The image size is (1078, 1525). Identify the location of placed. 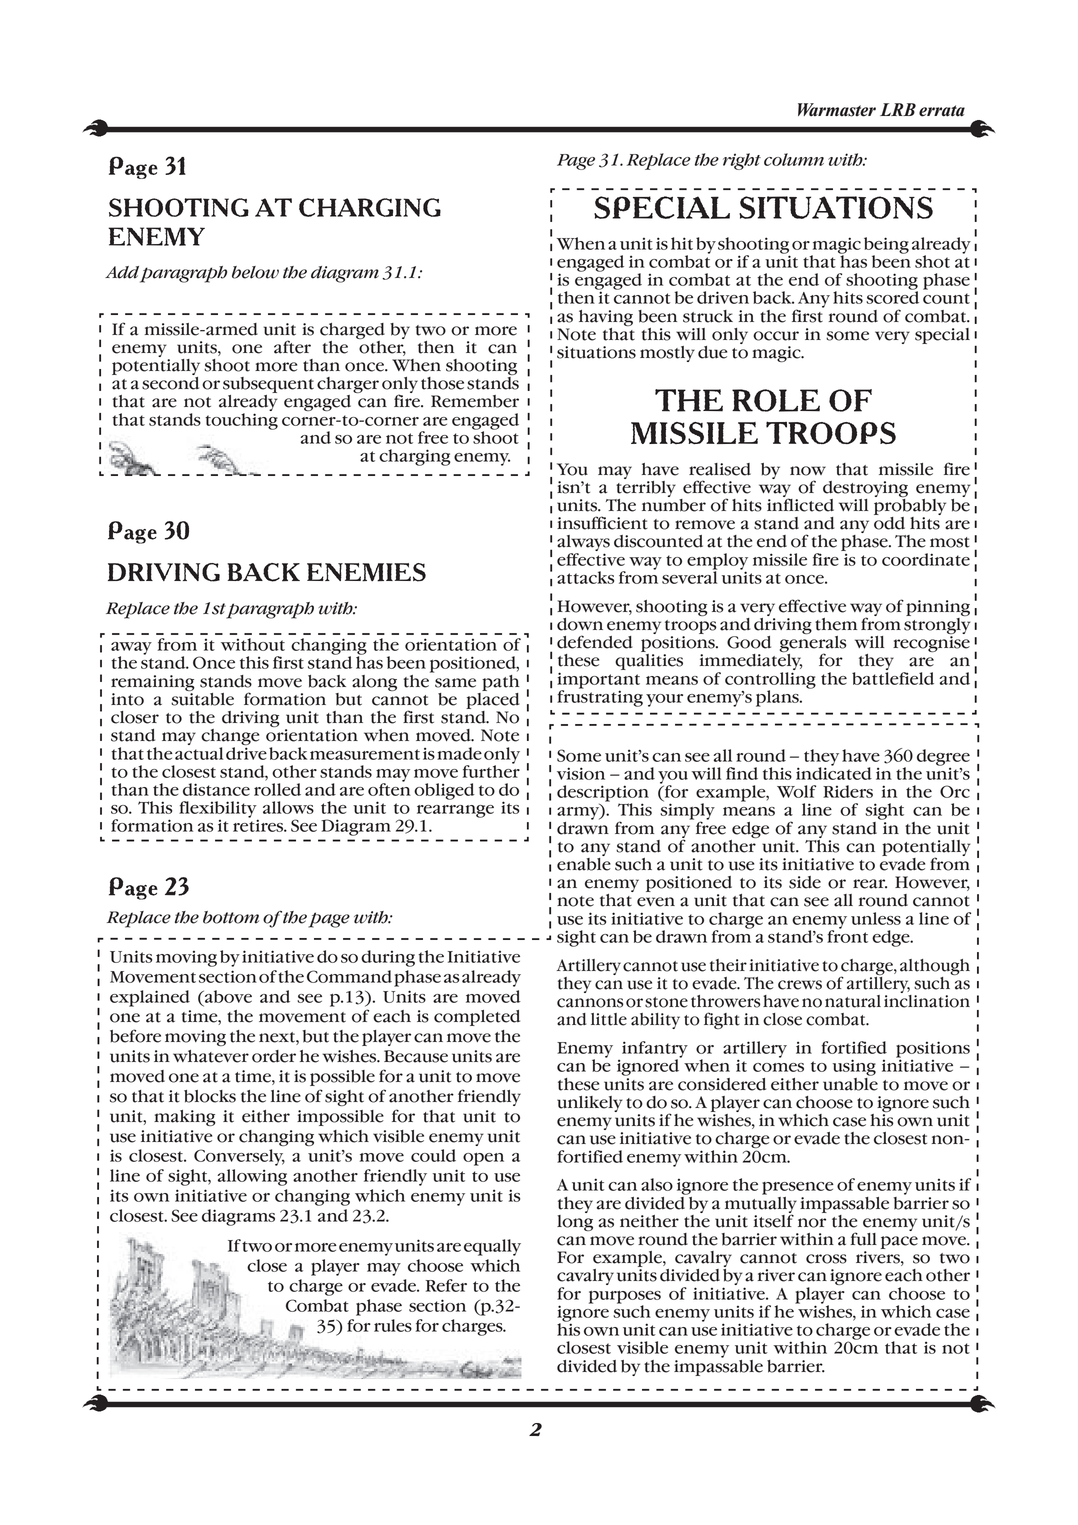
(492, 699).
